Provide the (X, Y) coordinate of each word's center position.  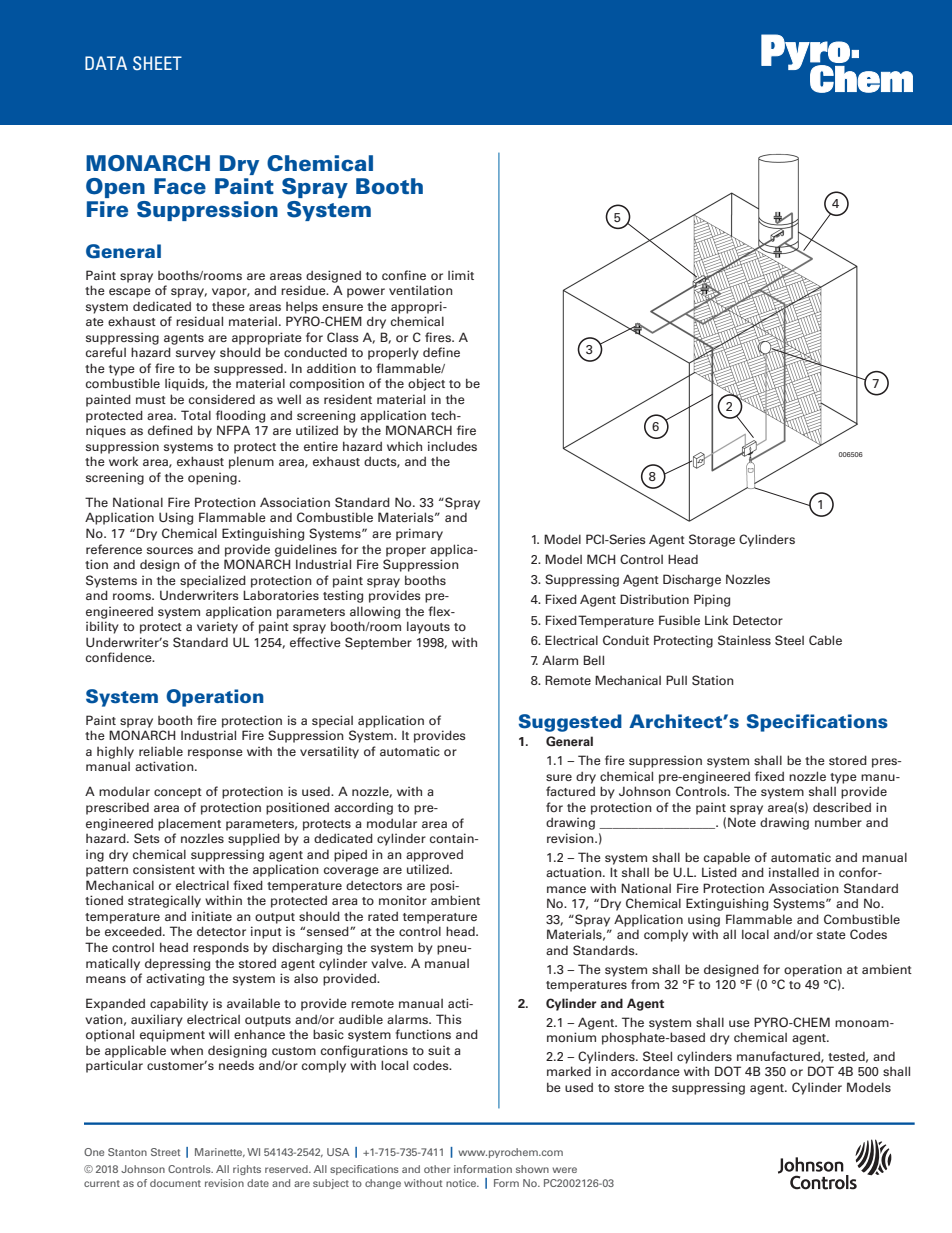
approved (434, 855)
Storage (712, 540)
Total (196, 415)
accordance (645, 1072)
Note (742, 822)
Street (165, 1152)
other (437, 1169)
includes (452, 446)
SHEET (157, 63)
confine (404, 275)
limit (461, 275)
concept (178, 793)
